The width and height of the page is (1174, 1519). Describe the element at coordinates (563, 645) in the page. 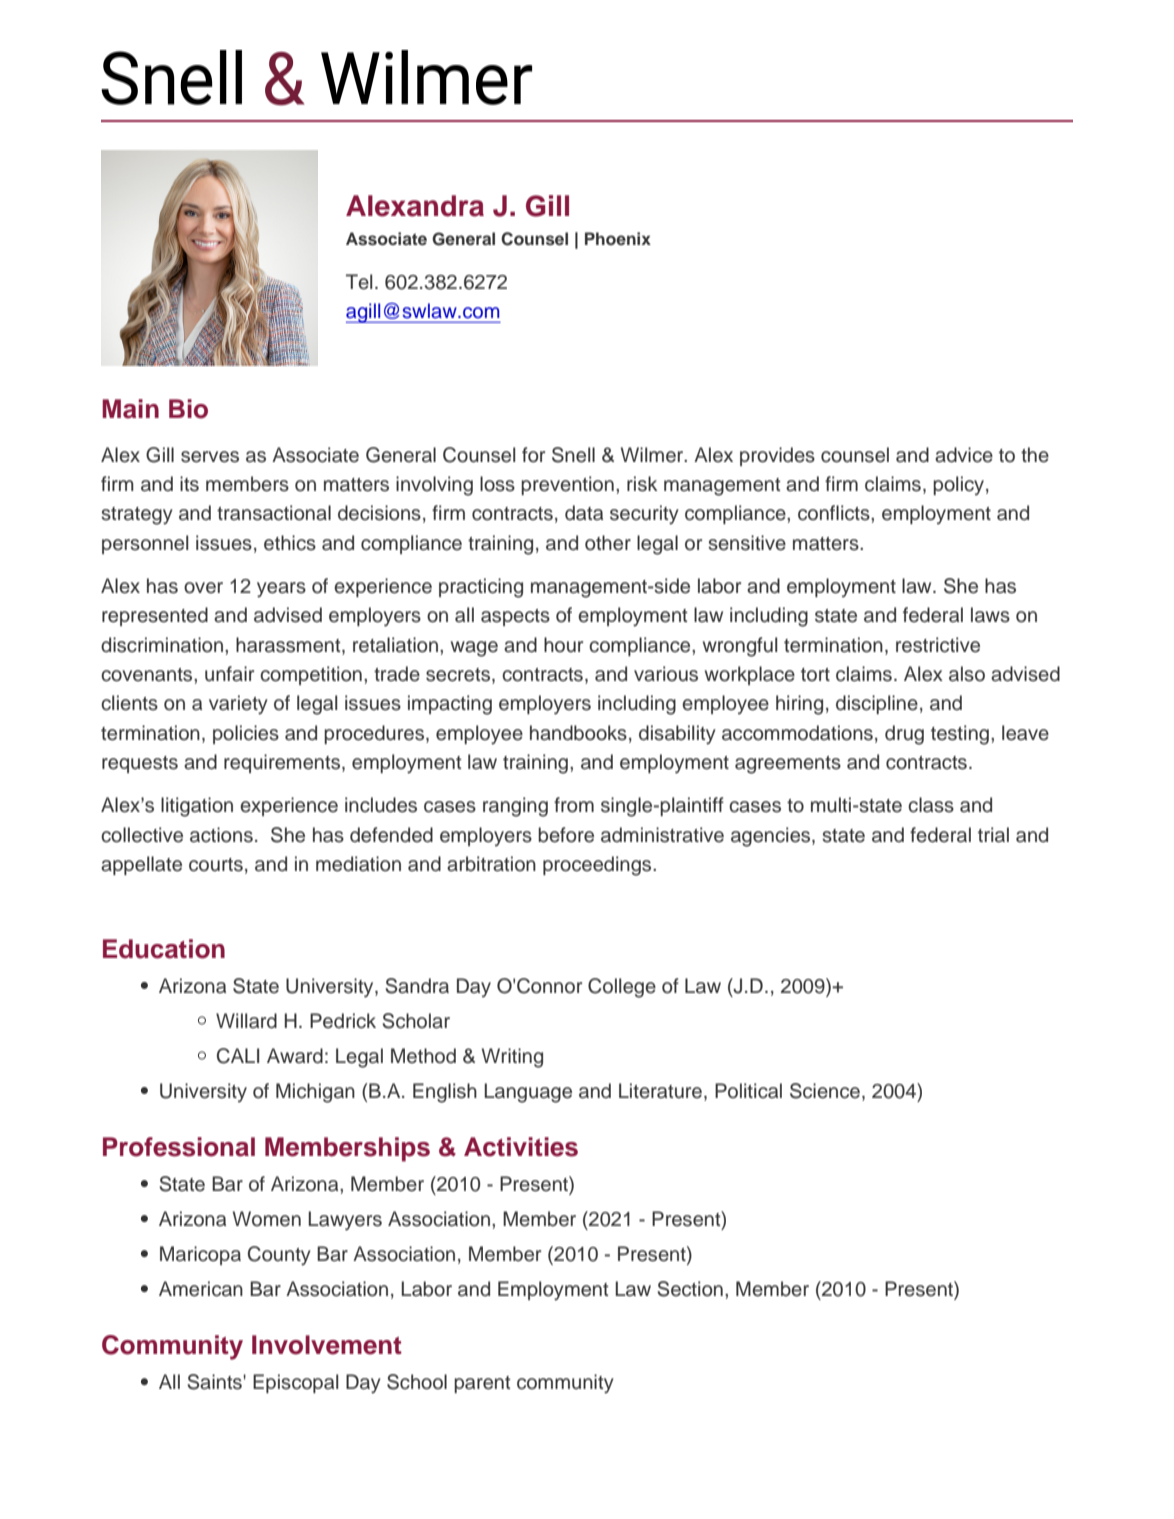

I see `hour` at that location.
